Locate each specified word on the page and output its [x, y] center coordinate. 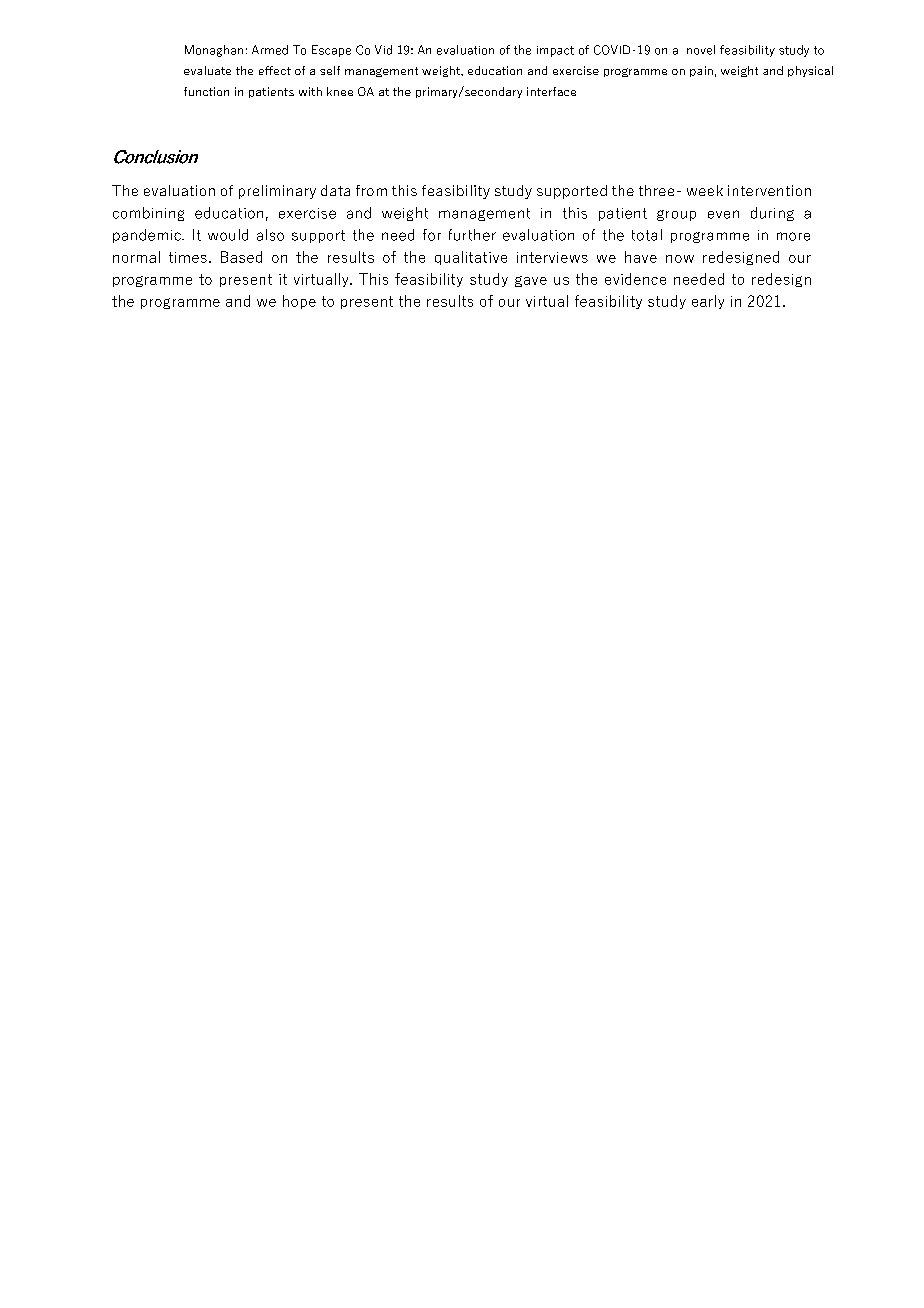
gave [531, 281]
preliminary [277, 192]
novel [701, 50]
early [708, 302]
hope [299, 302]
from [371, 190]
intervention [769, 190]
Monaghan [214, 51]
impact [555, 51]
